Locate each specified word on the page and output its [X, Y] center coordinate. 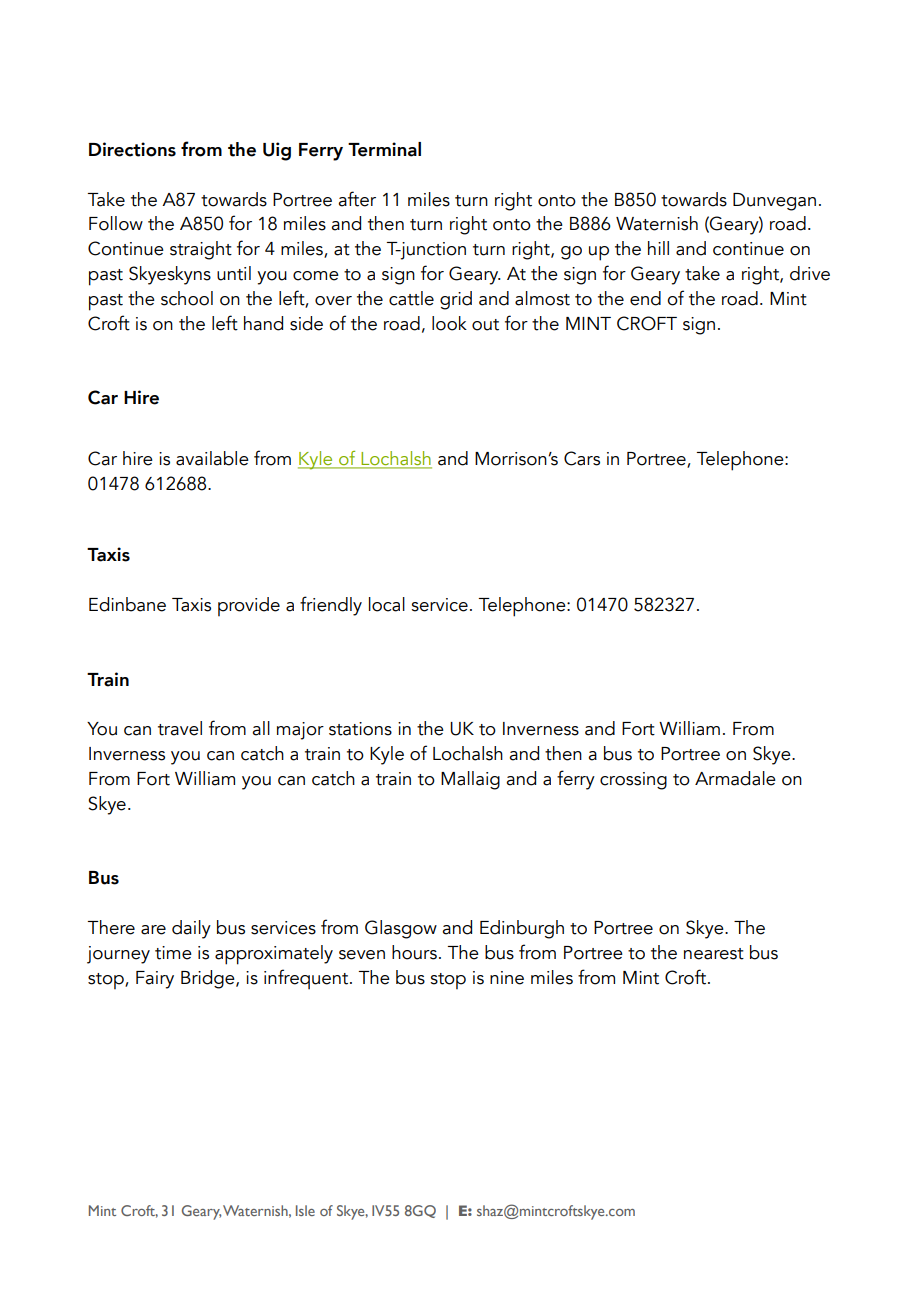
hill [658, 248]
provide [249, 606]
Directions [132, 149]
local [387, 604]
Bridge [209, 979]
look [449, 323]
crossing [633, 781]
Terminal [384, 149]
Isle [305, 1210]
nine [507, 978]
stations [360, 729]
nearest [714, 954]
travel [180, 728]
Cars [582, 458]
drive [810, 273]
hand [263, 323]
